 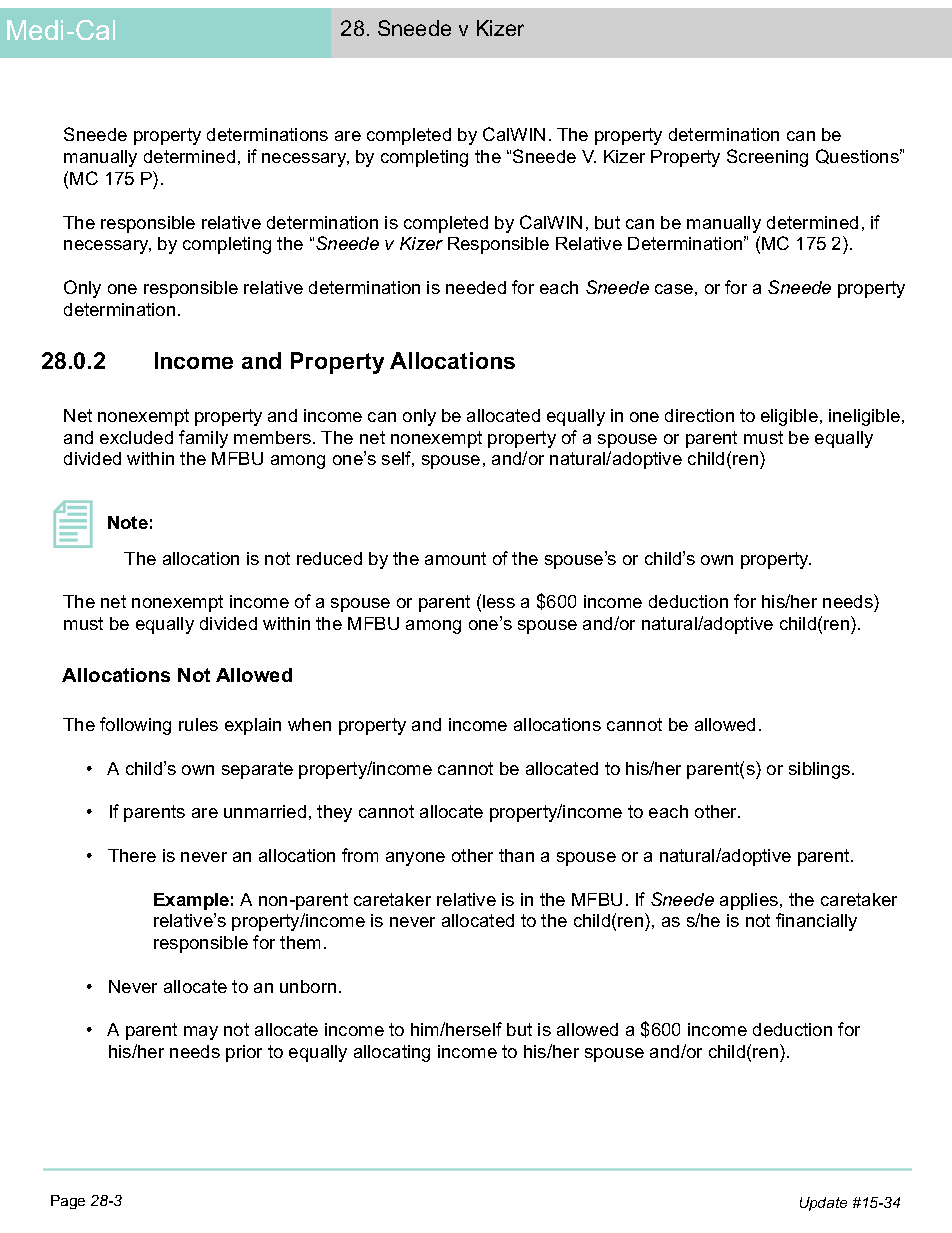 I want to click on amount, so click(x=455, y=558).
